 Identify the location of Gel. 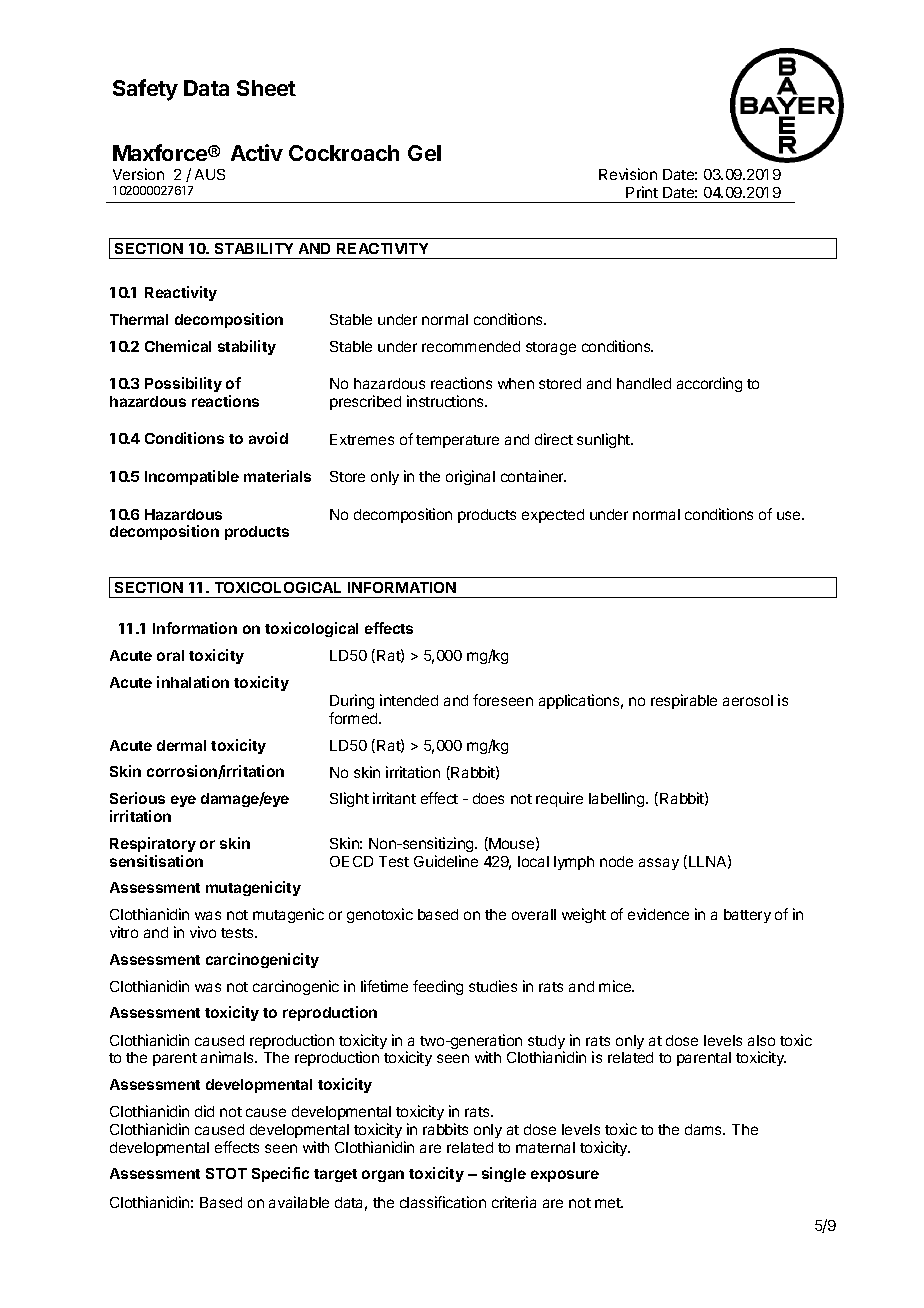
(424, 153).
